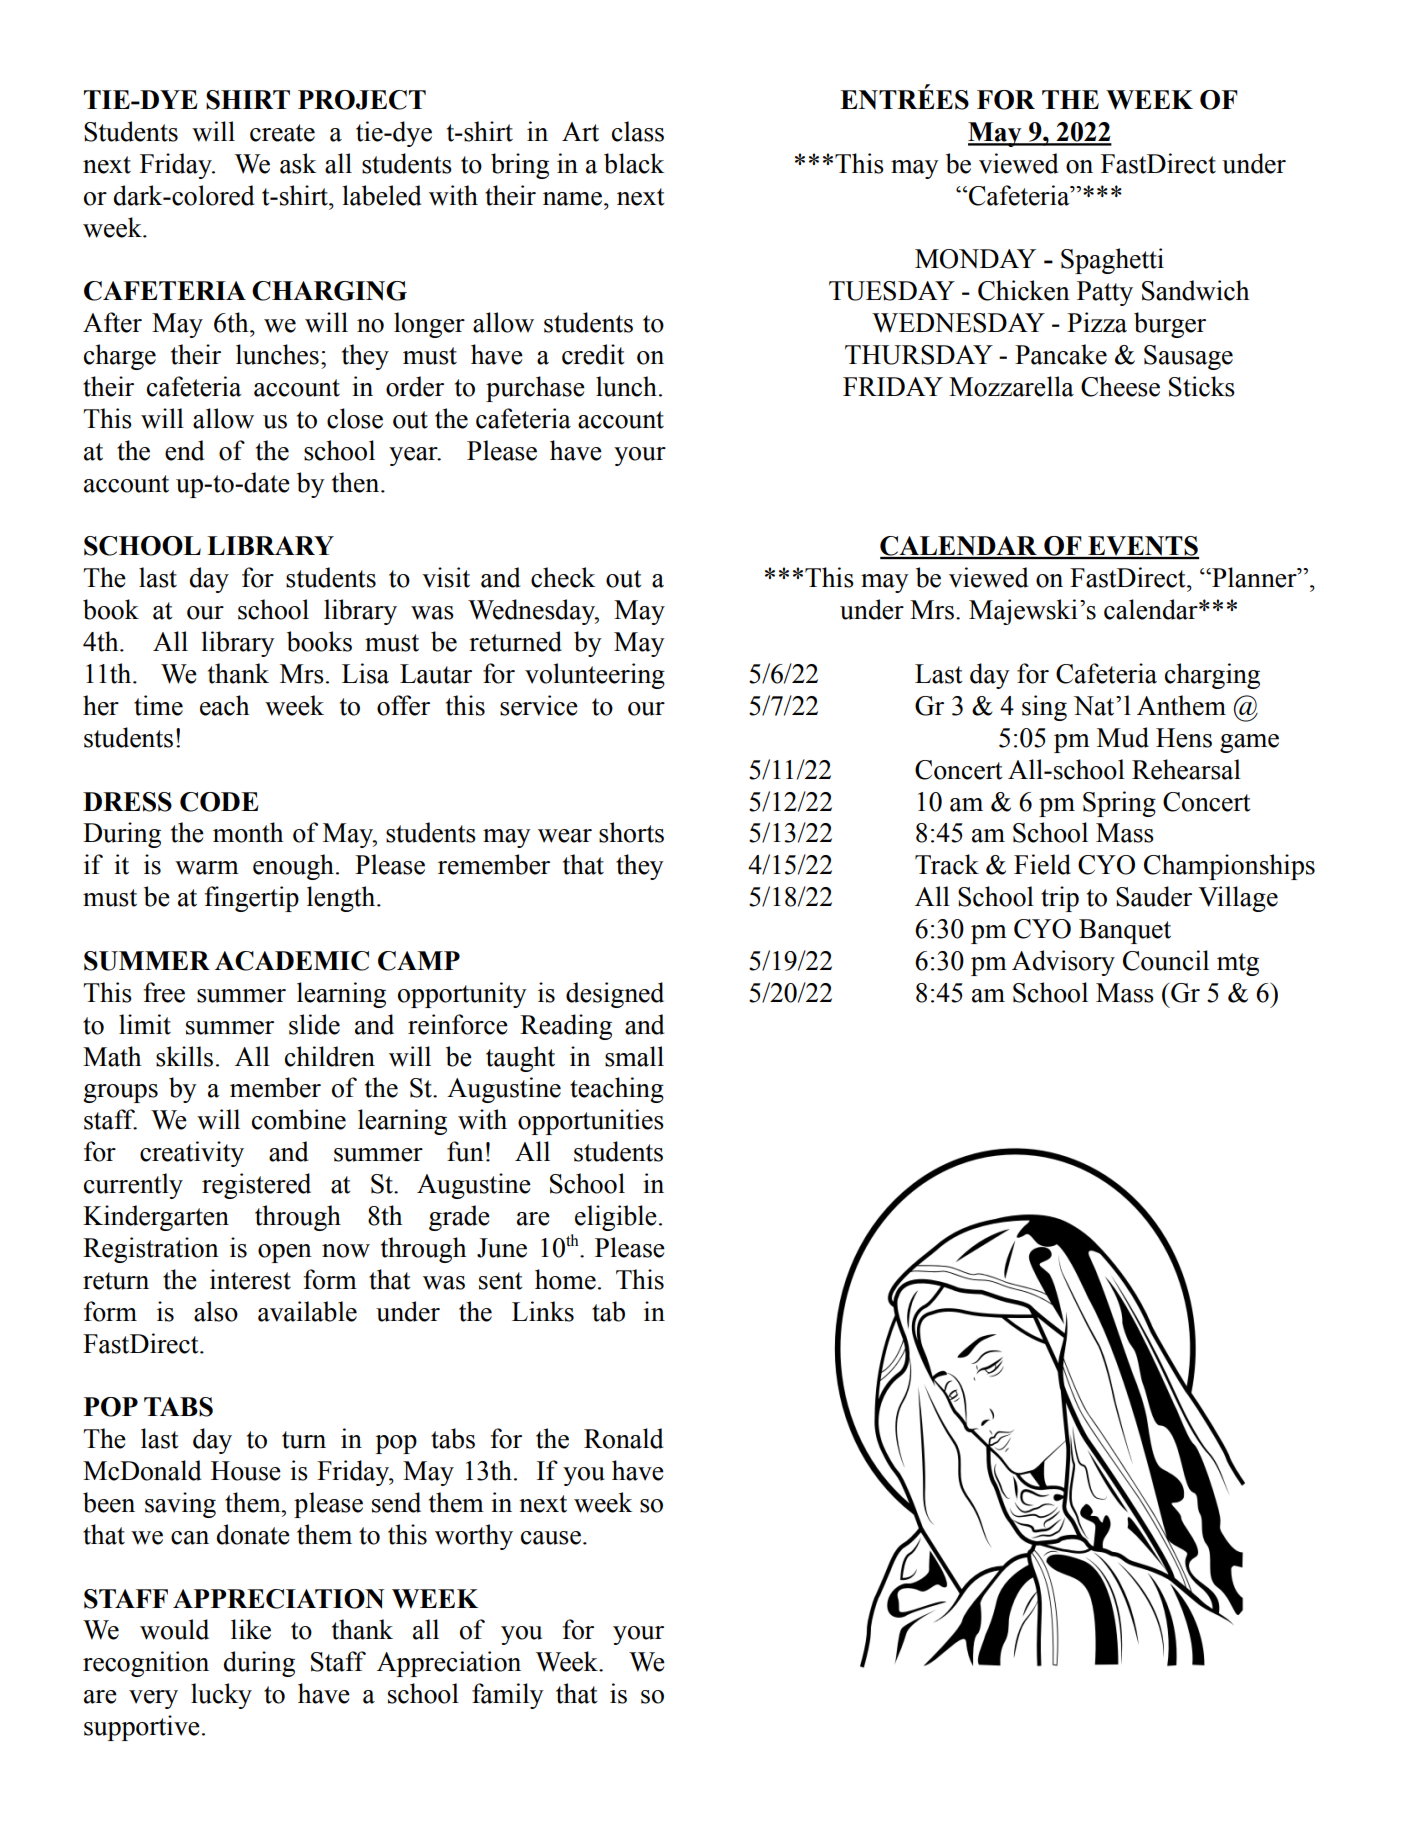  I want to click on sing, so click(1044, 708).
